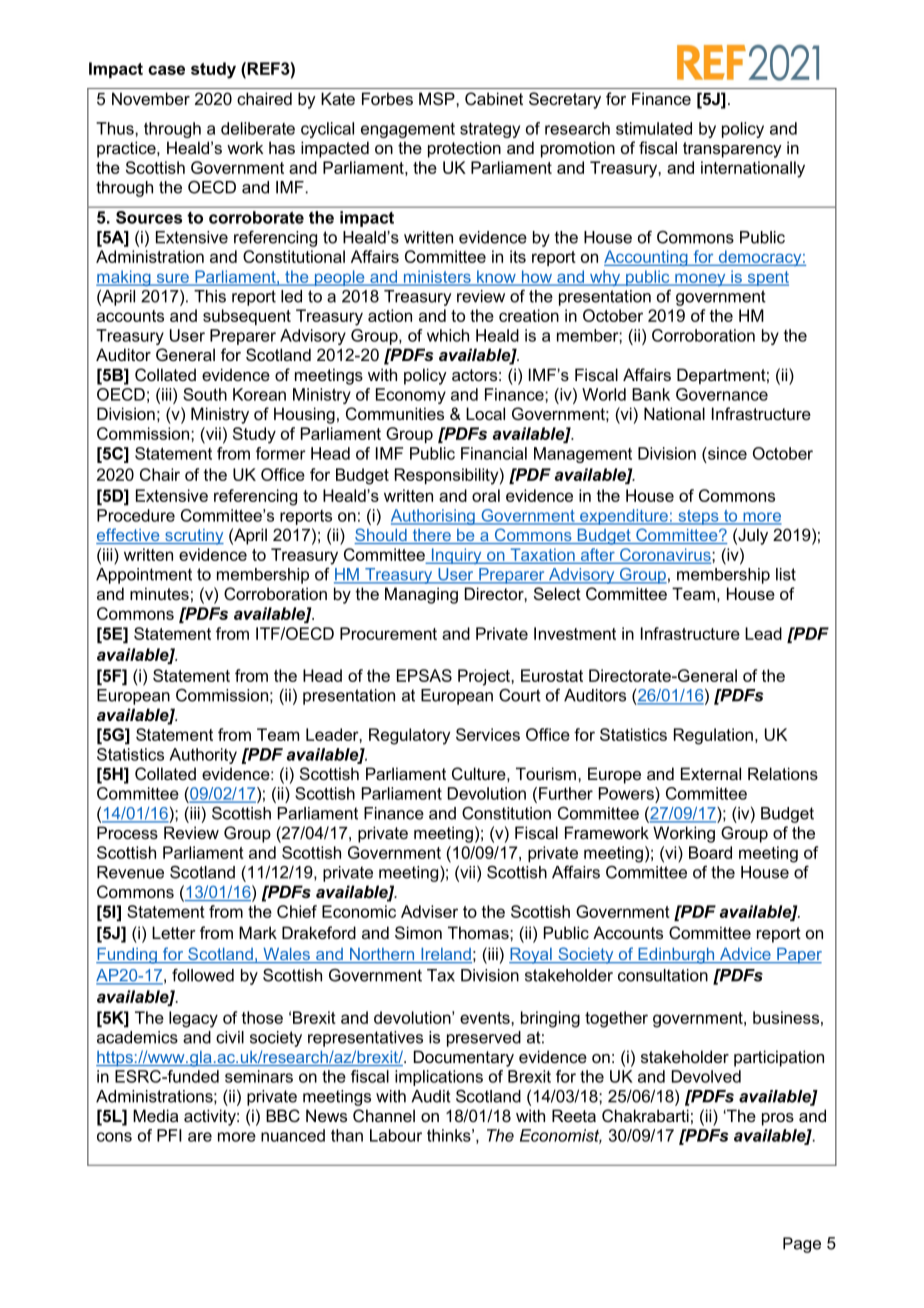  I want to click on November, so click(151, 98).
